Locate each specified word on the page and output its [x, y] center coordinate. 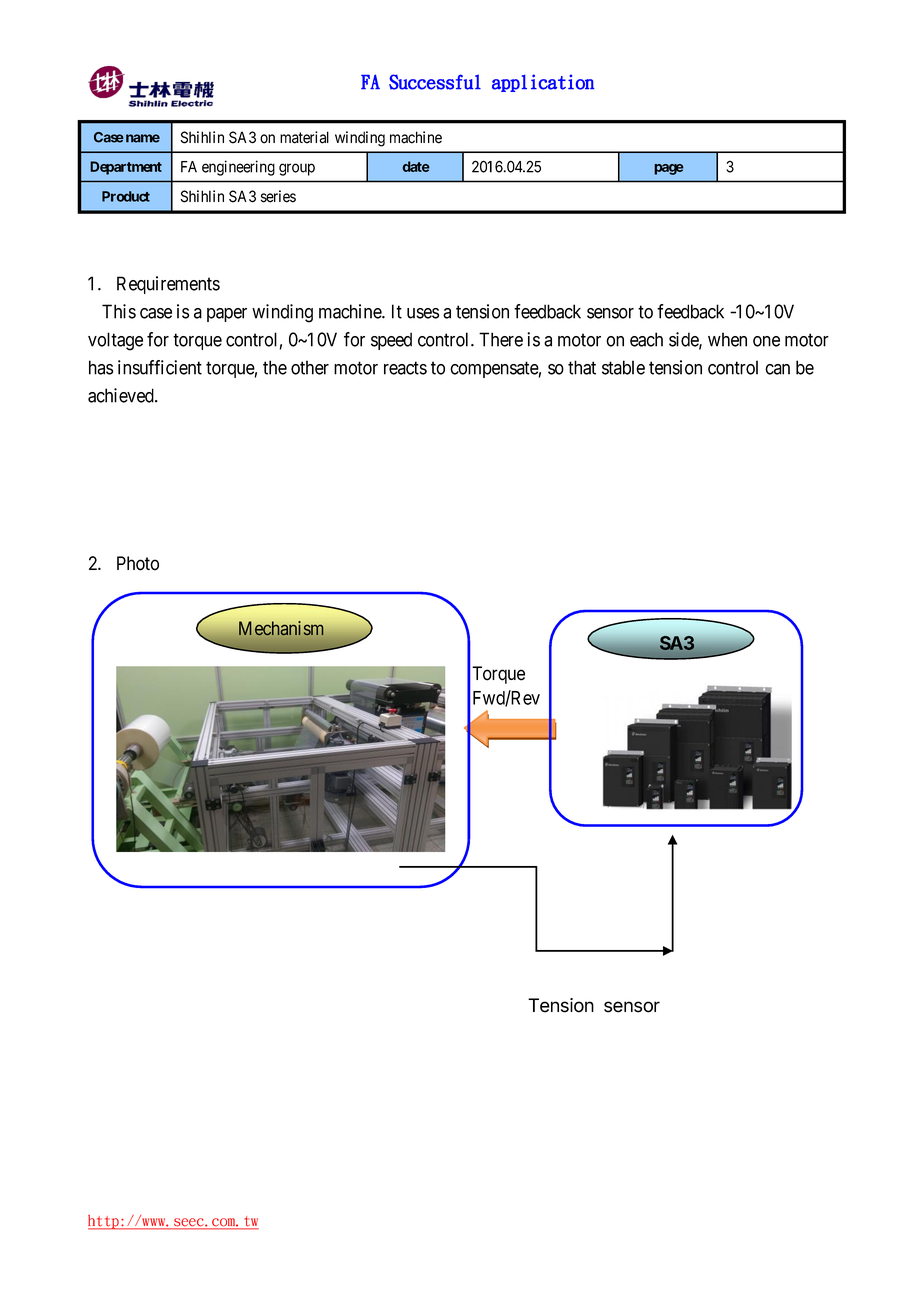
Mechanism [281, 628]
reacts [405, 368]
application [543, 83]
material [304, 137]
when [727, 339]
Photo [138, 563]
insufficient [160, 367]
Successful [435, 82]
